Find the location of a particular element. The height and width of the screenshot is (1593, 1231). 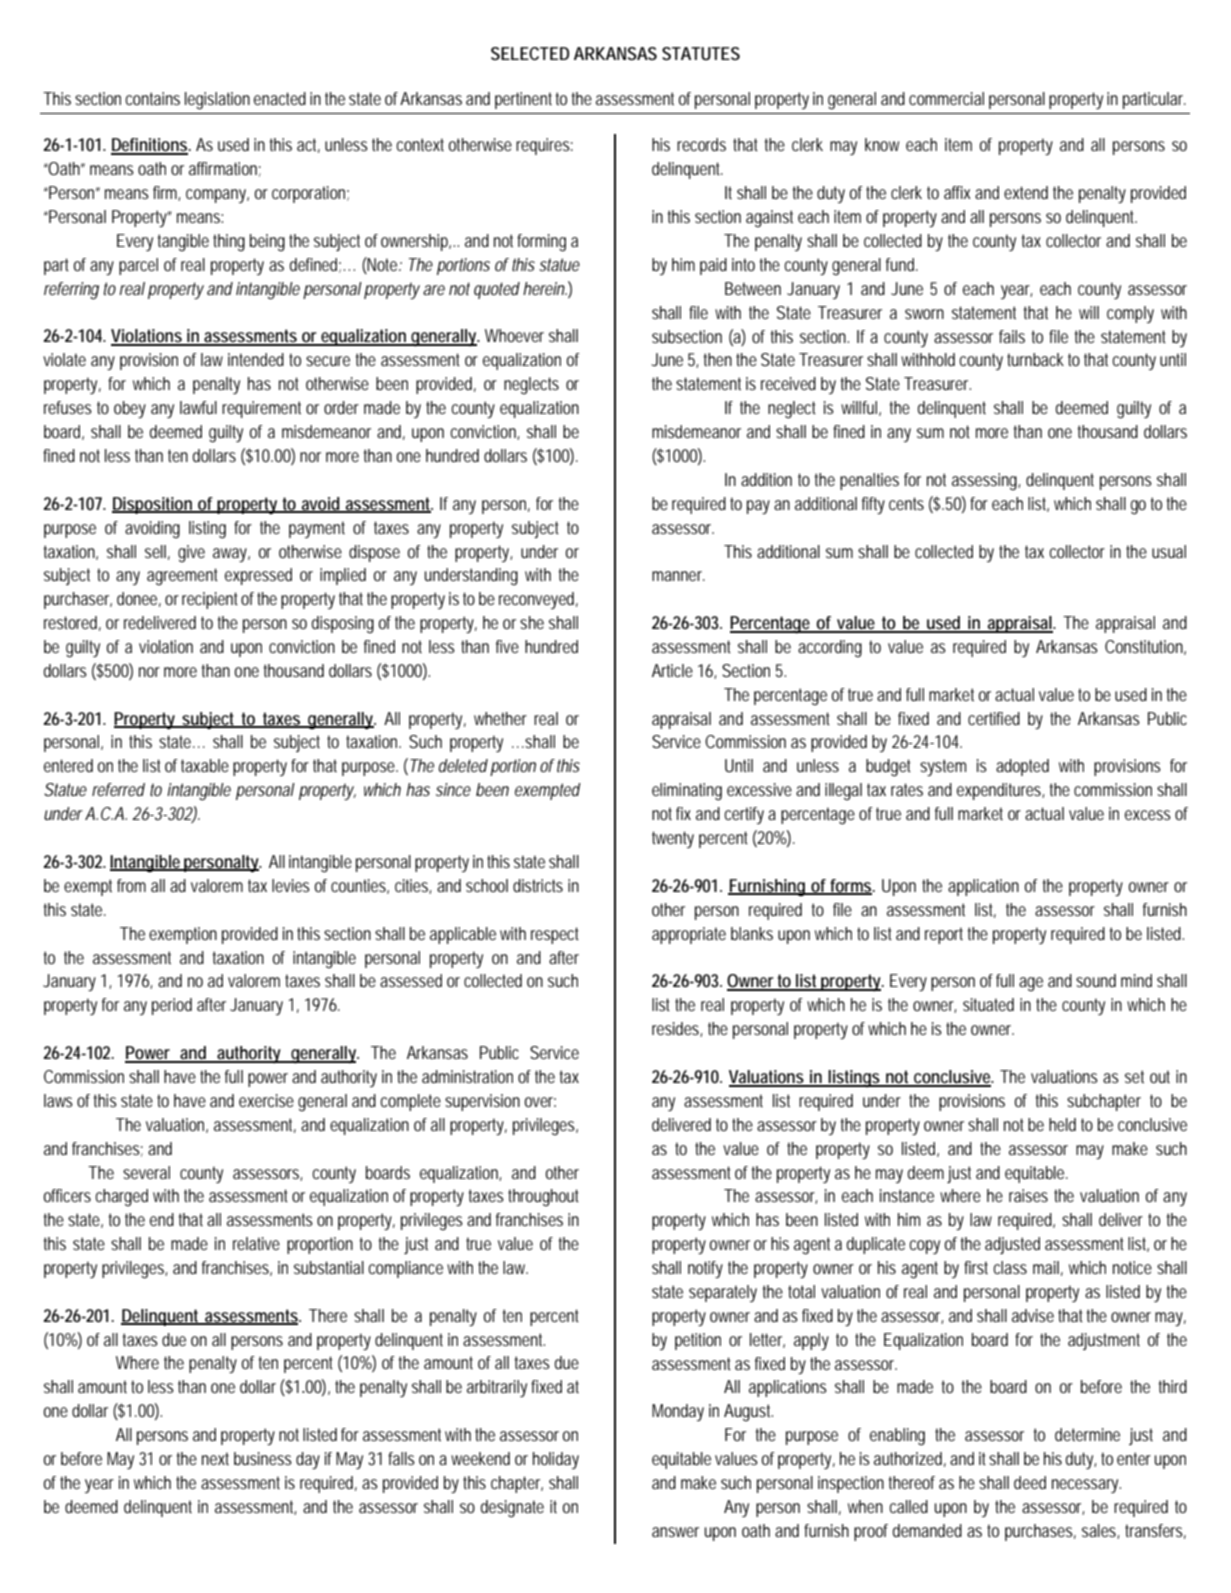

expenditures is located at coordinates (1001, 791).
